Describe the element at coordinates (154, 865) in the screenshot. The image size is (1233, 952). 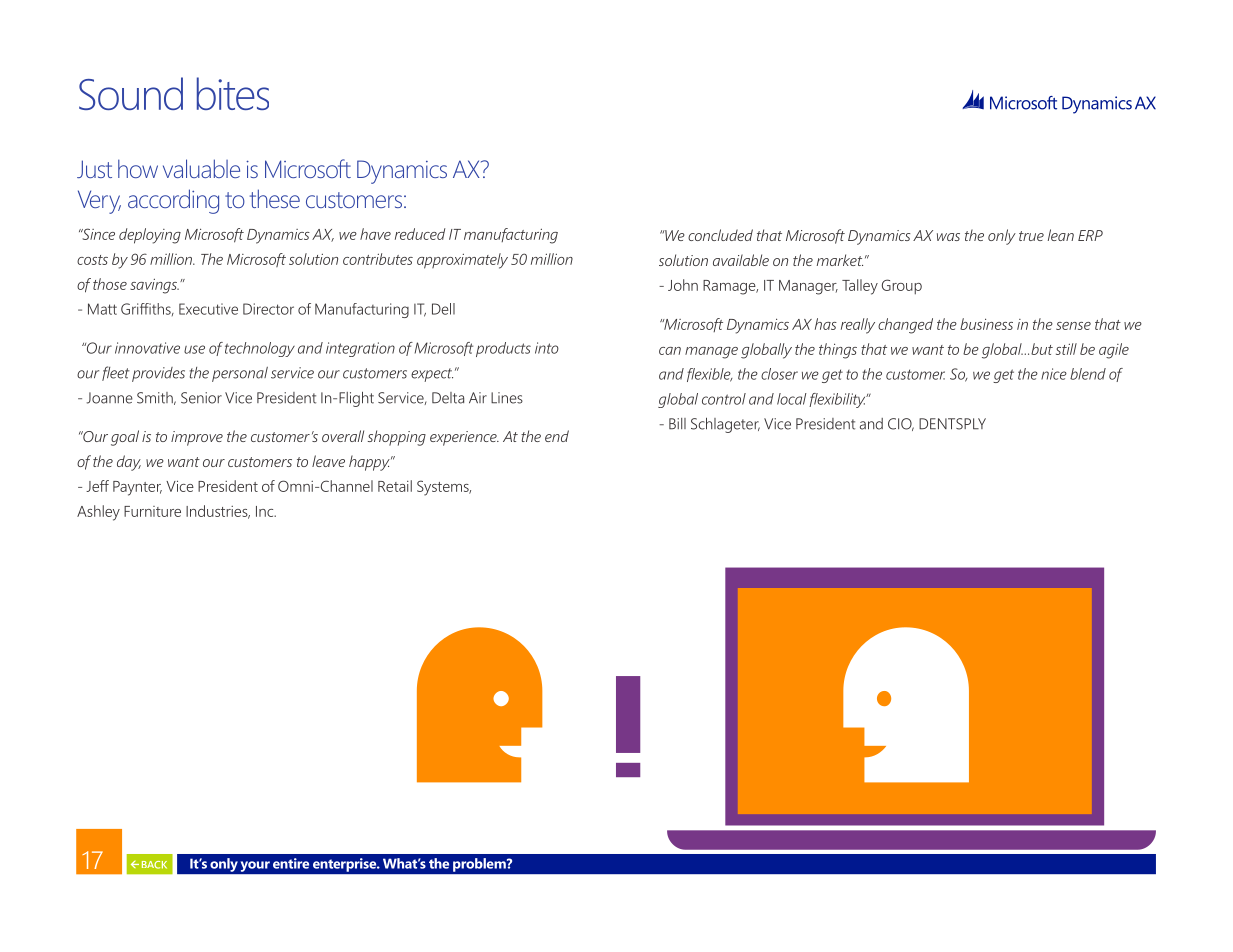
I see `BACK` at that location.
